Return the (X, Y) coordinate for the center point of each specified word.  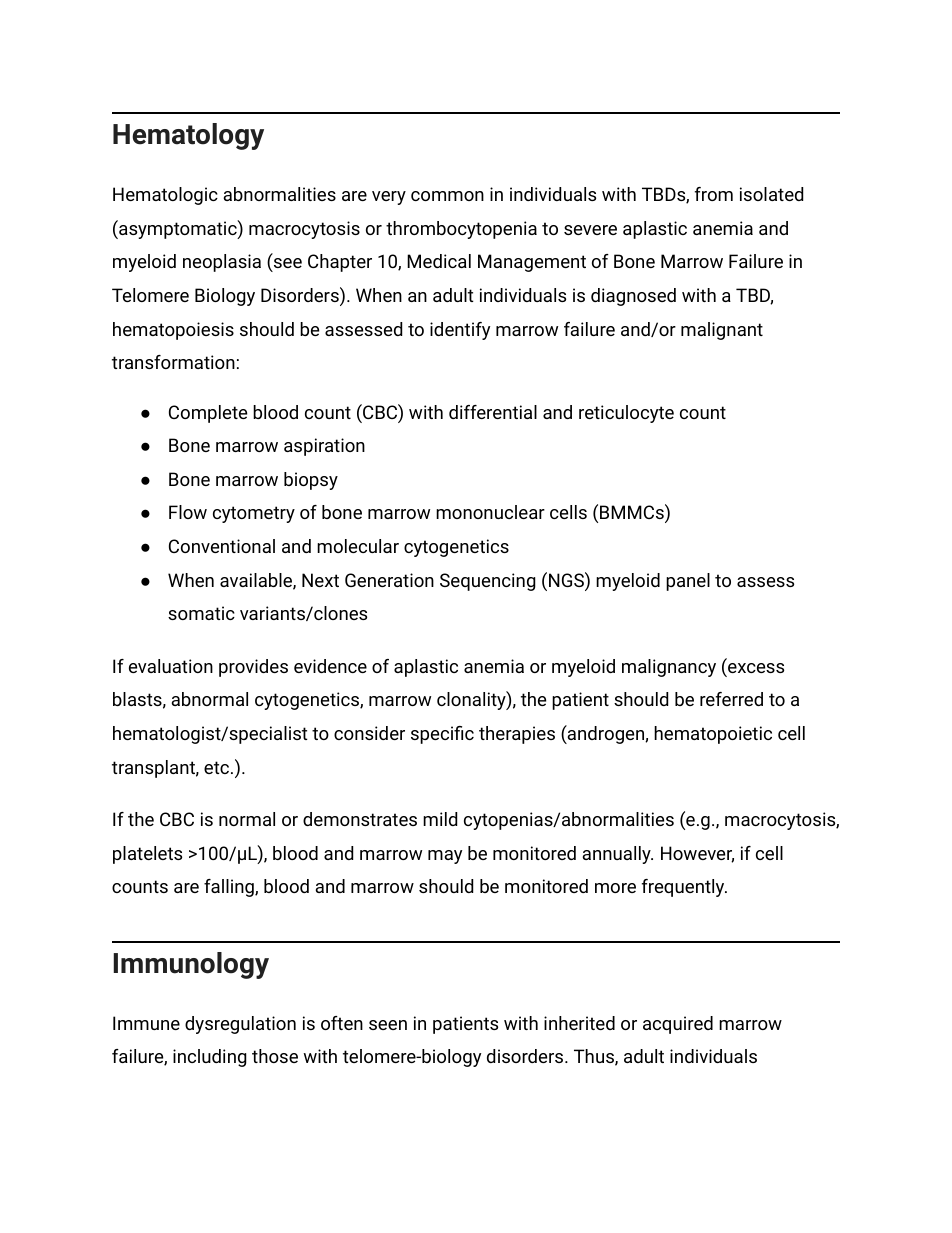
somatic (201, 613)
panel (688, 582)
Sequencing (488, 582)
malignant (722, 331)
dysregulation (240, 1025)
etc (216, 767)
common (447, 196)
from (714, 194)
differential (493, 412)
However (697, 854)
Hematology (188, 136)
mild (440, 819)
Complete (208, 414)
